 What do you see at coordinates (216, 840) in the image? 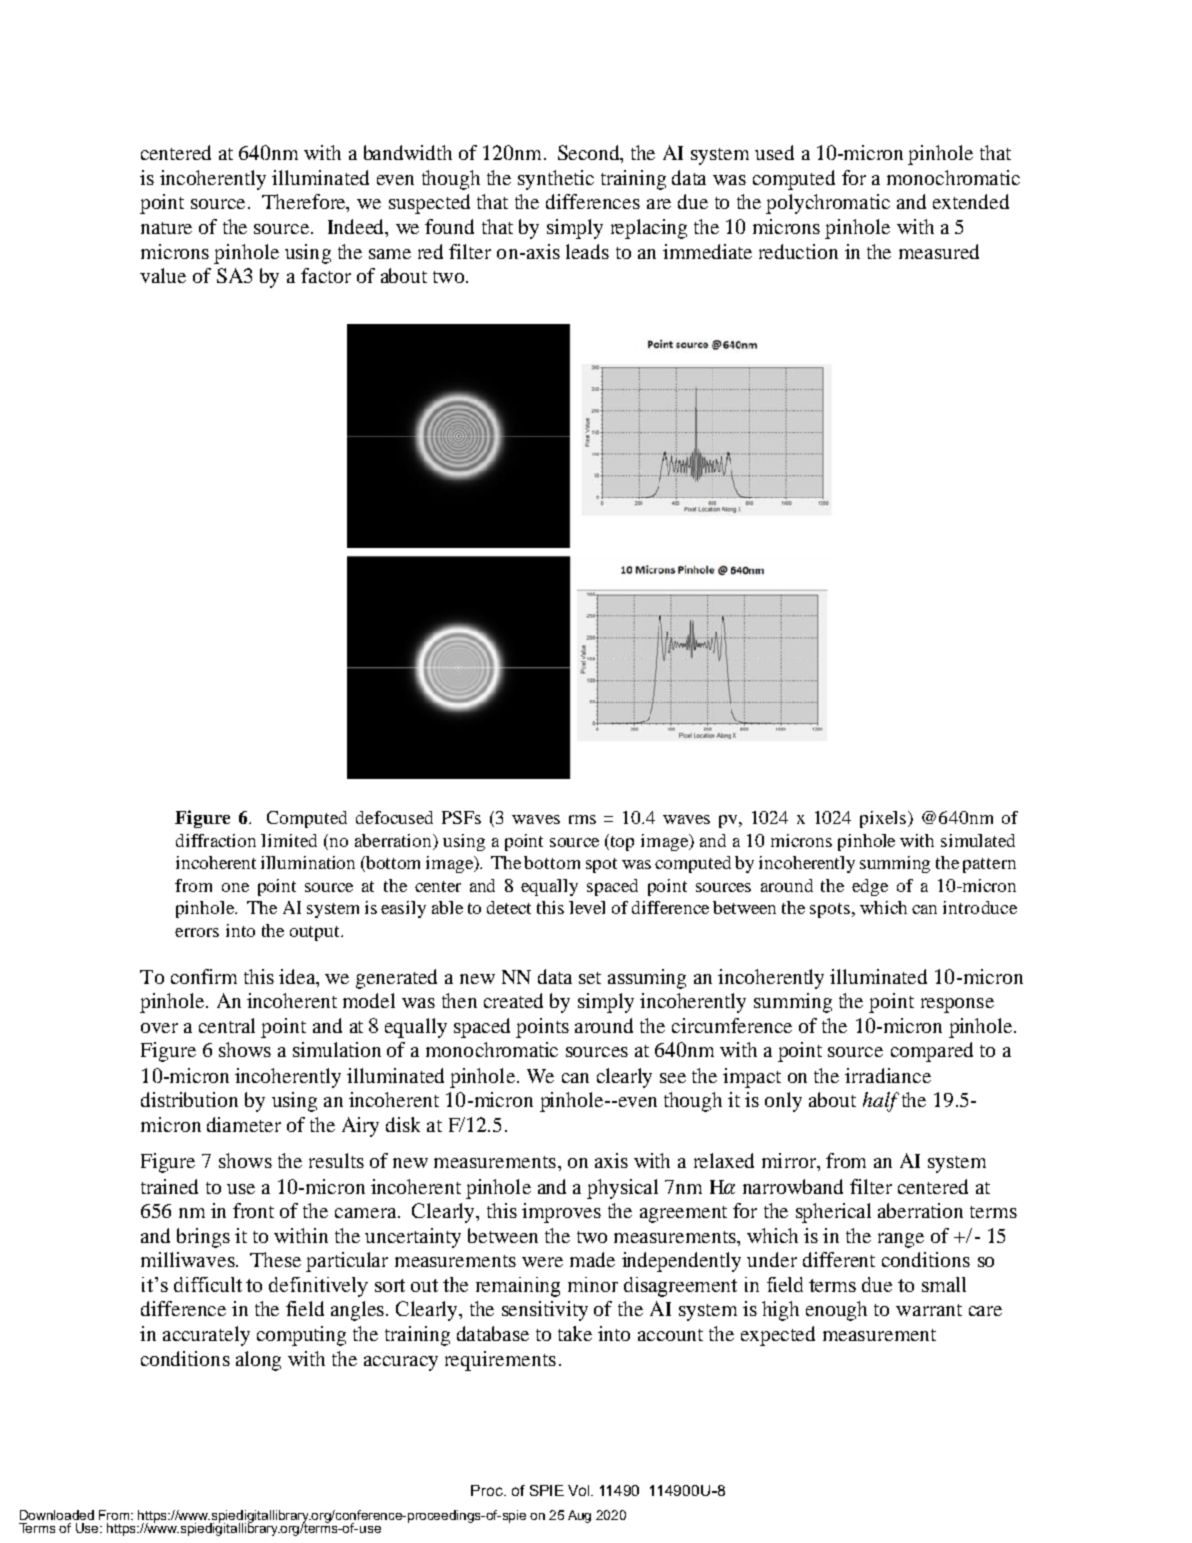
I see `diffraction` at bounding box center [216, 840].
